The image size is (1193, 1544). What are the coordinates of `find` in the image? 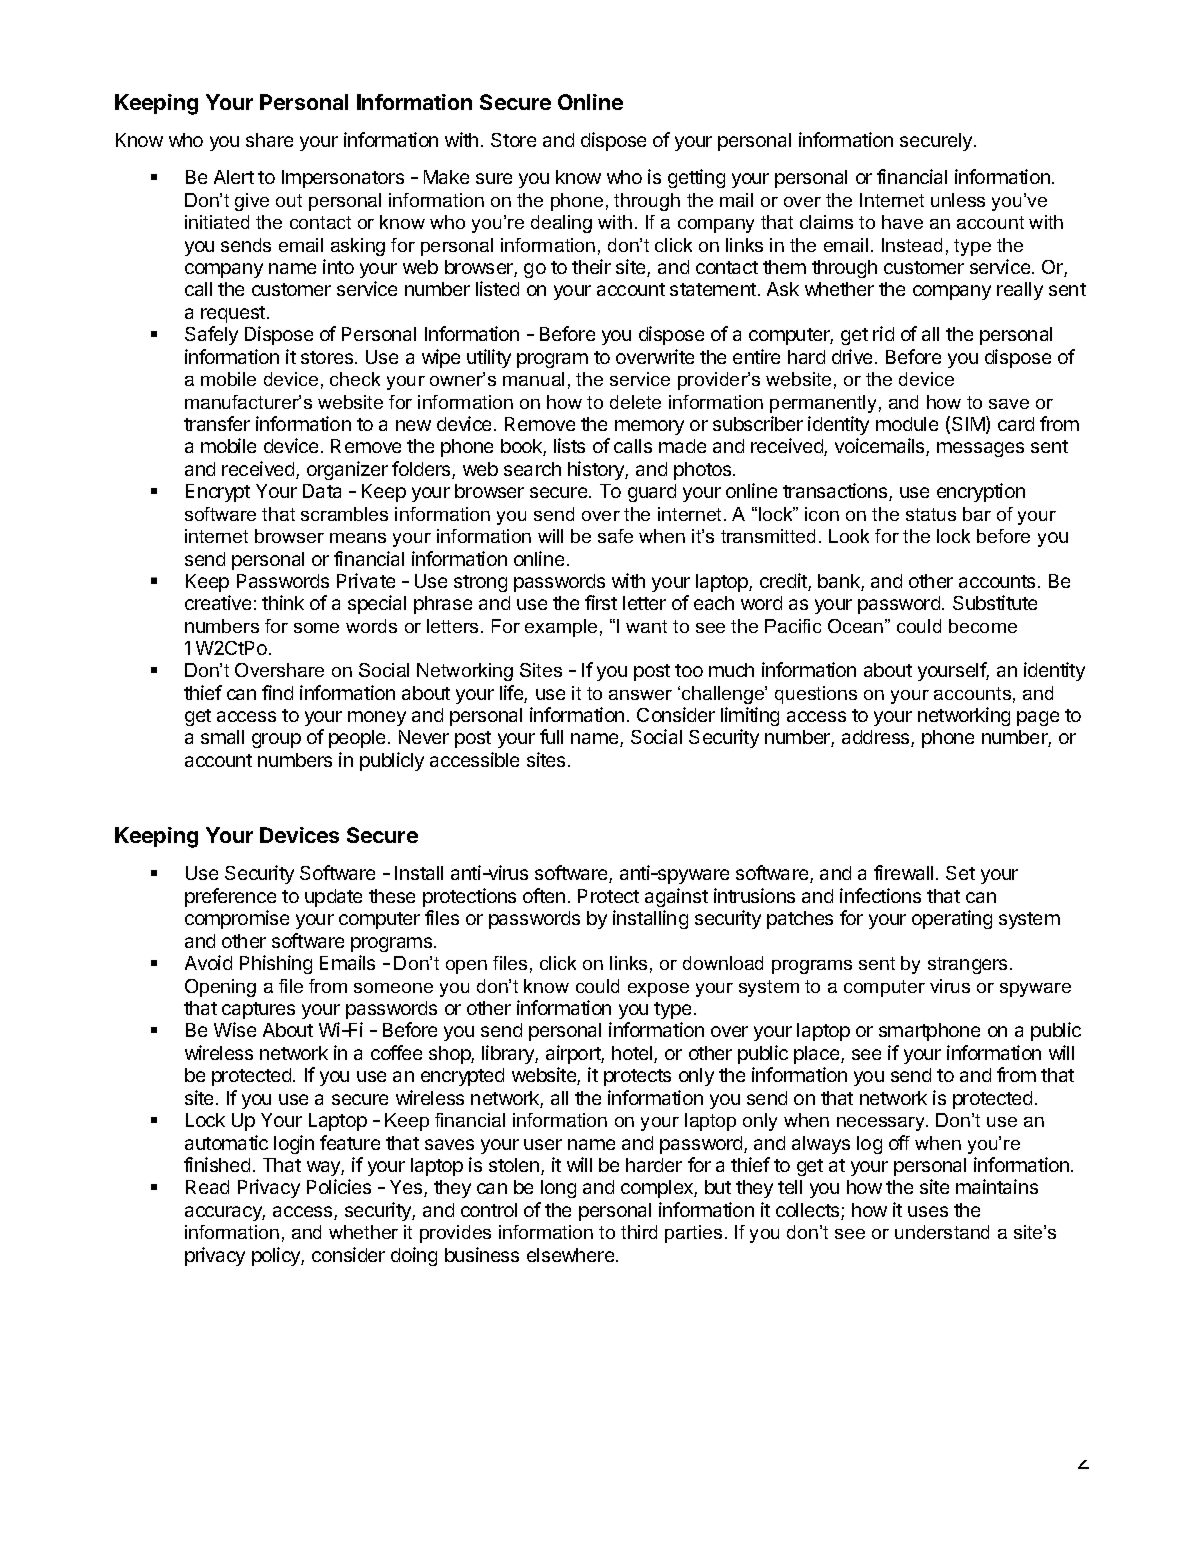 It's located at (277, 692).
